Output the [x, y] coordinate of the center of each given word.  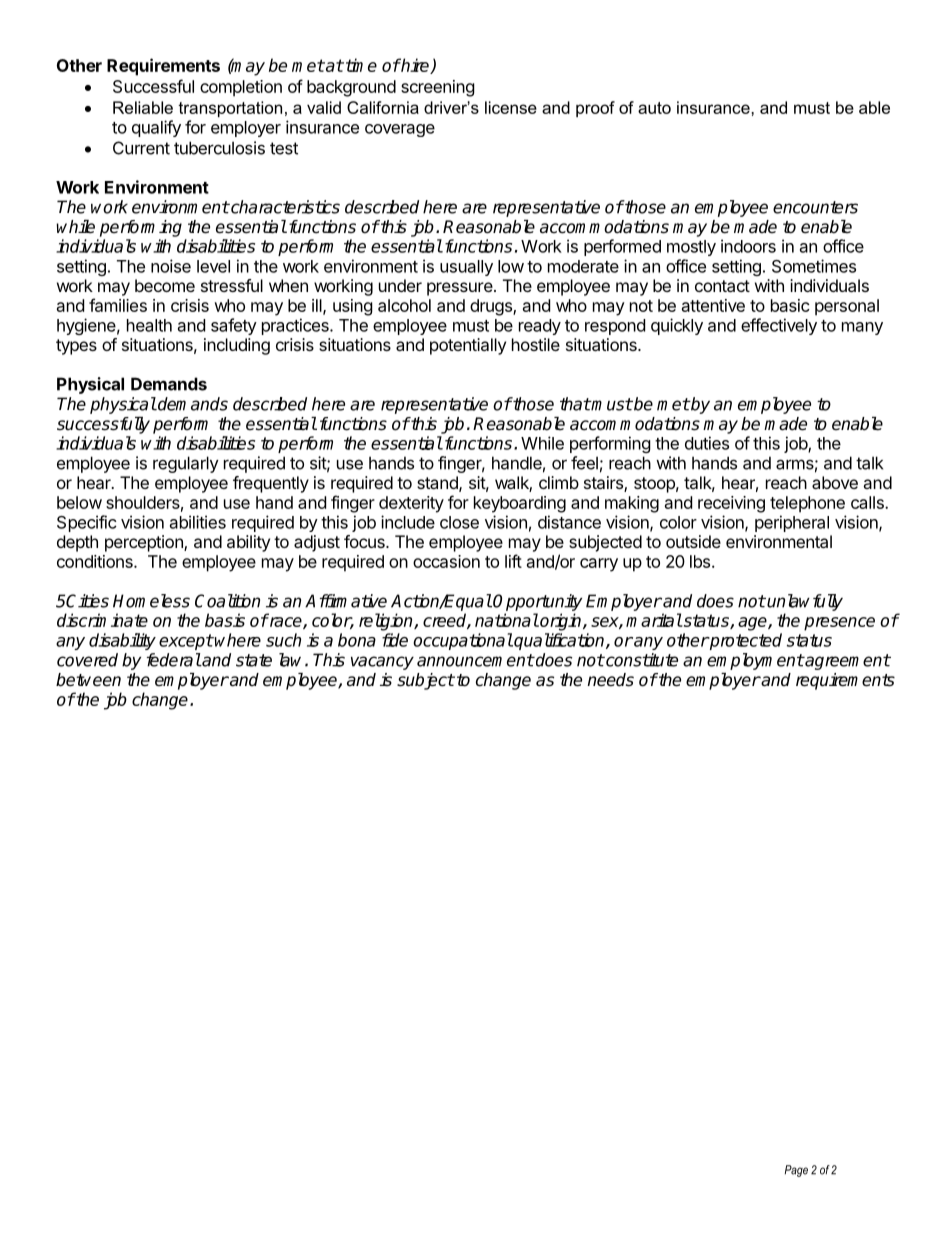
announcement [475, 660]
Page [796, 1171]
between [88, 680]
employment [755, 661]
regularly [186, 464]
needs [610, 680]
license [511, 107]
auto [654, 108]
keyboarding [520, 504]
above [835, 482]
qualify [156, 128]
